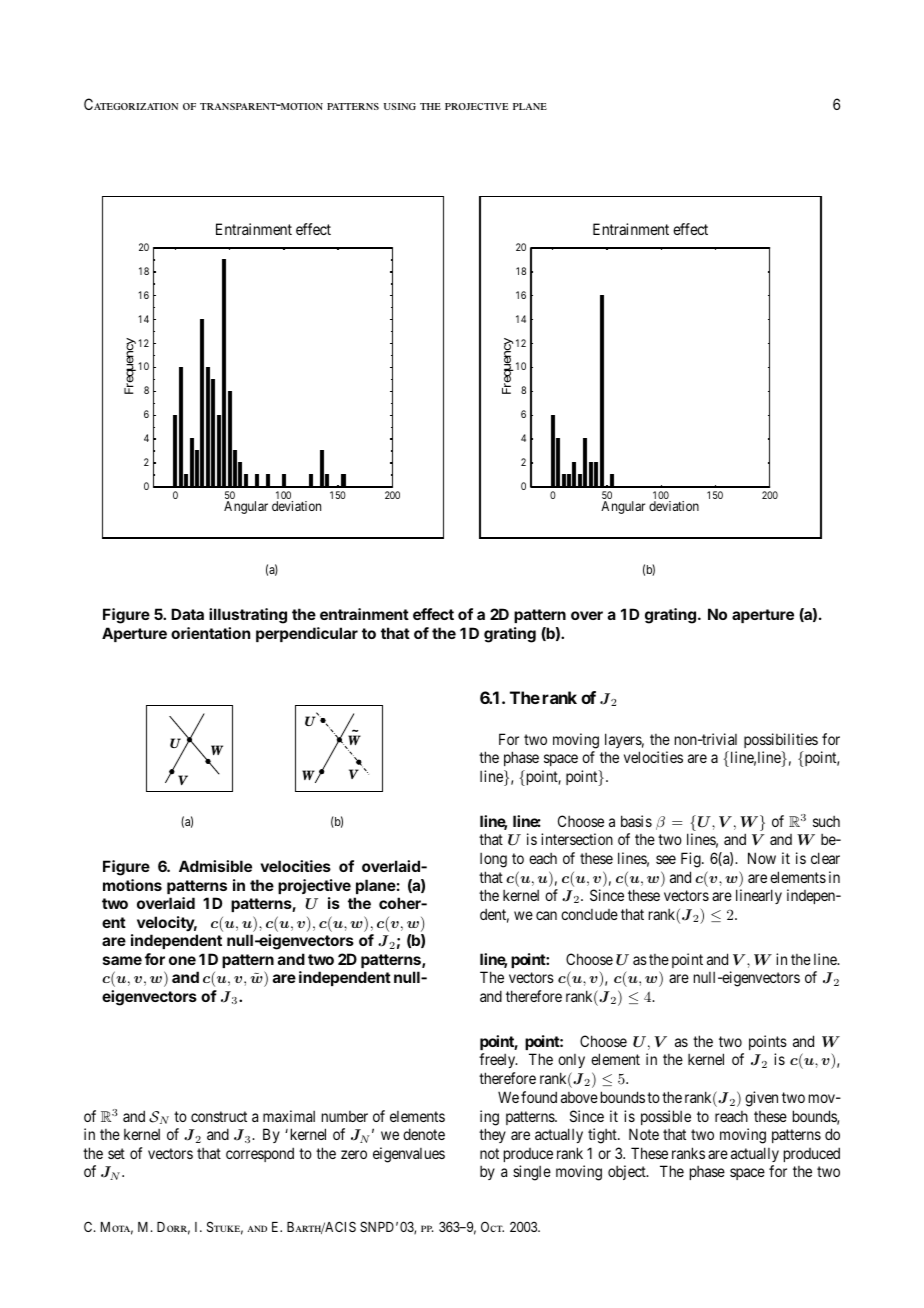 The height and width of the image is (1308, 924). What do you see at coordinates (546, 915) in the image?
I see `can` at bounding box center [546, 915].
